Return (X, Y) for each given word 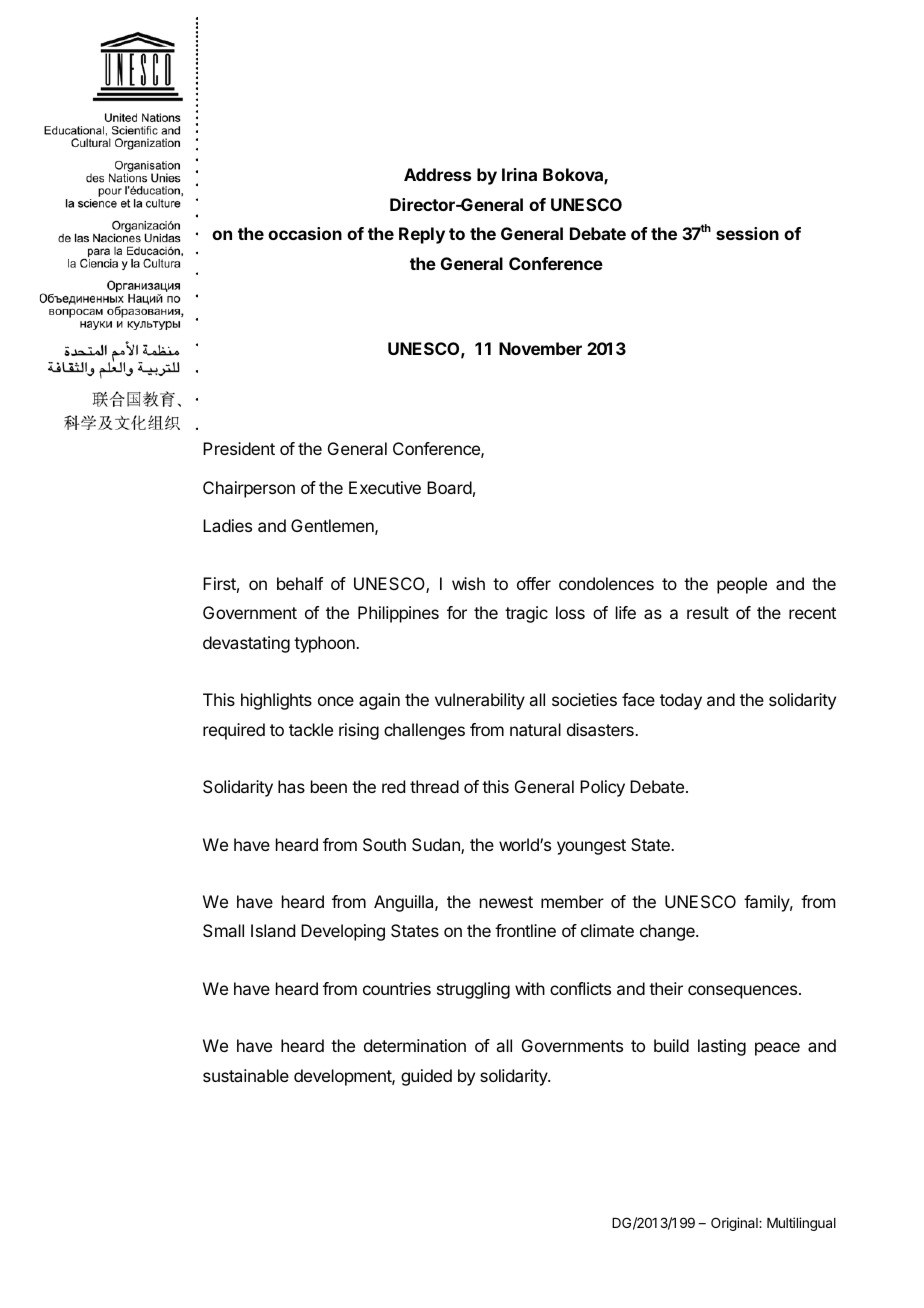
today (681, 701)
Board (449, 487)
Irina (519, 174)
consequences (742, 992)
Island (273, 930)
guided (426, 1077)
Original (735, 1224)
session (747, 233)
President (239, 448)
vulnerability (480, 701)
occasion (305, 233)
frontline (525, 930)
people (742, 585)
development (343, 1077)
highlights (276, 701)
